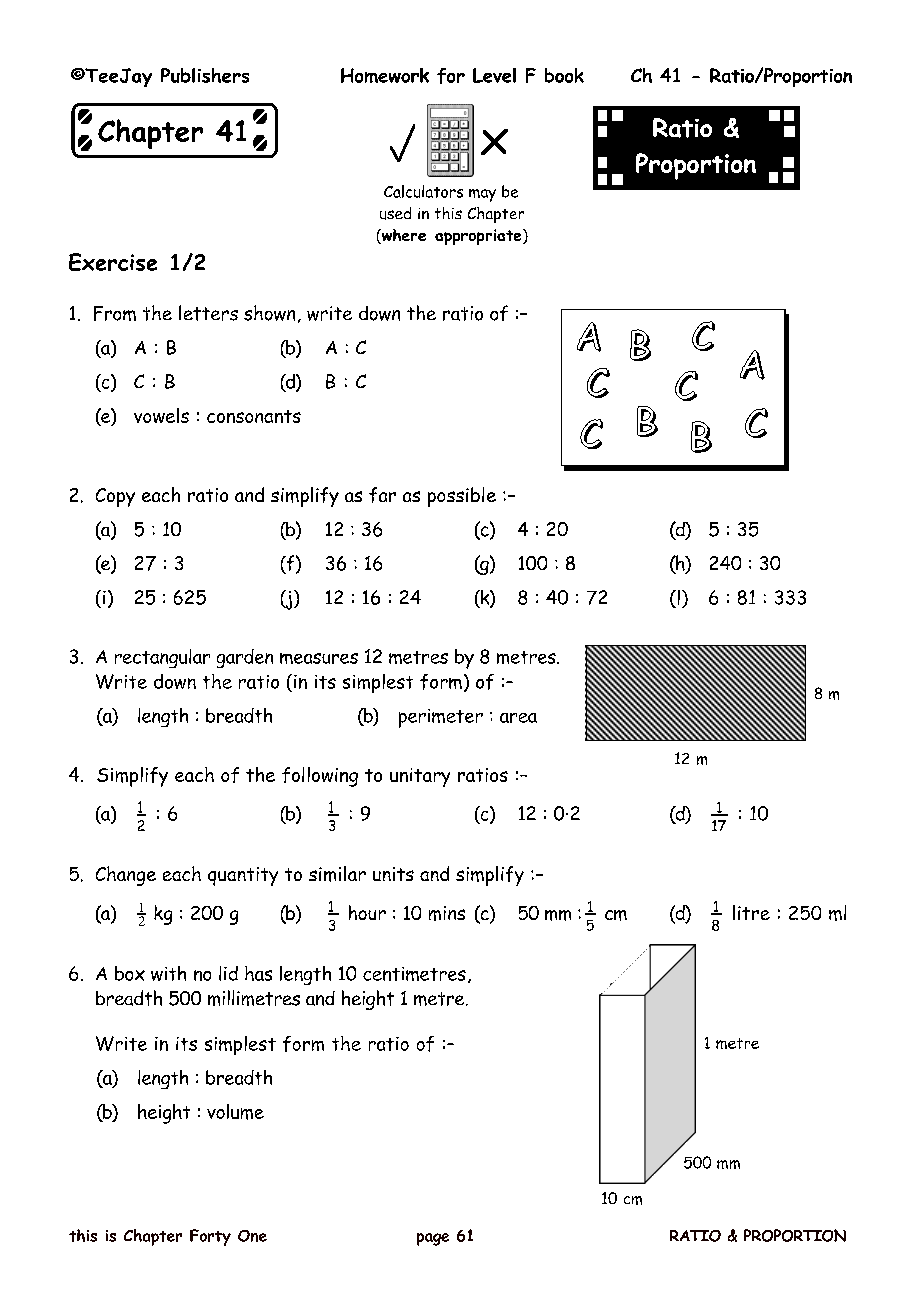 Image resolution: width=924 pixels, height=1308 pixels. I want to click on litre, so click(751, 912).
